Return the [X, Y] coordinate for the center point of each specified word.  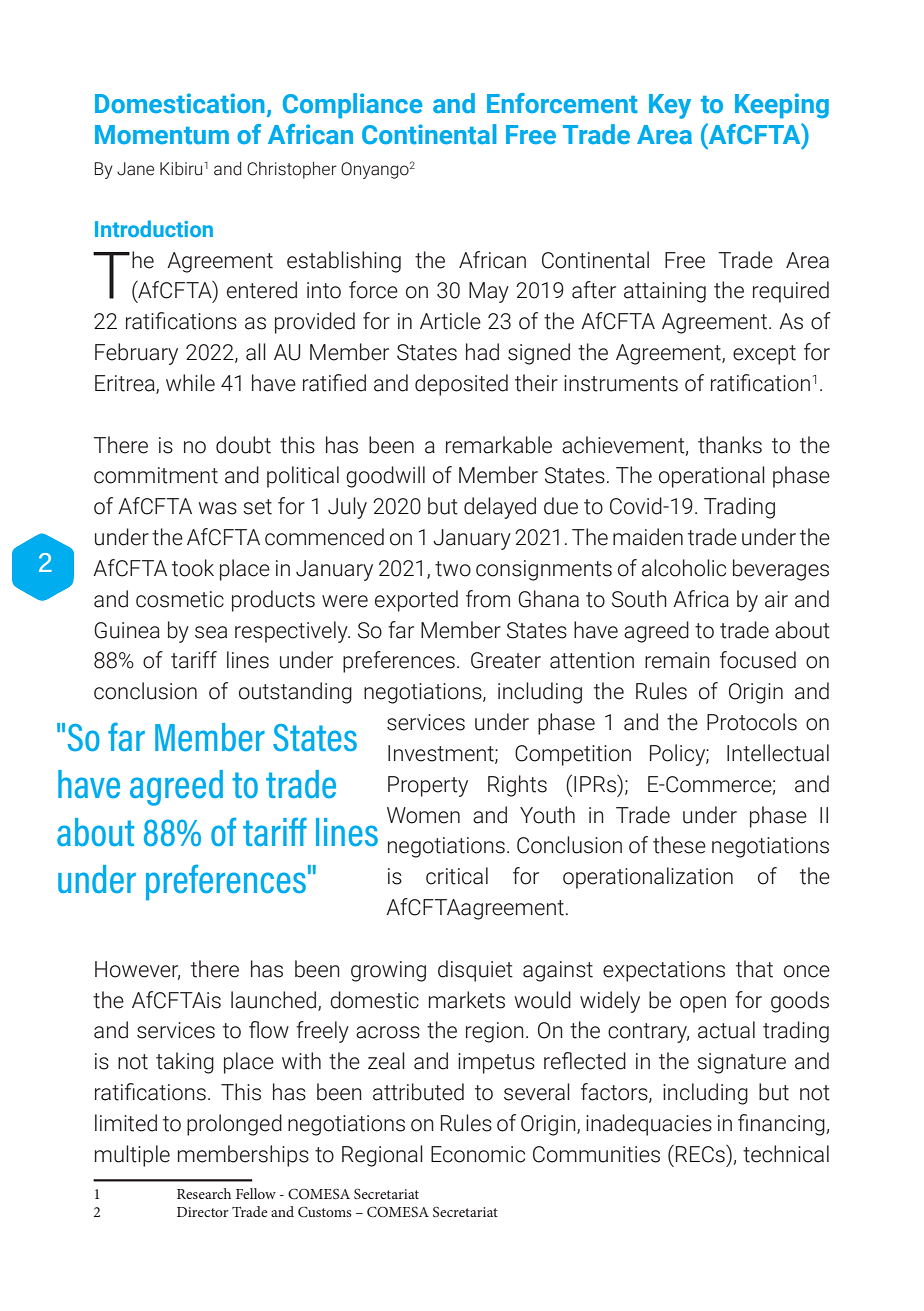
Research [204, 1193]
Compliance [352, 106]
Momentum [162, 135]
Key [670, 106]
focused [758, 660]
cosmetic [180, 599]
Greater [506, 660]
